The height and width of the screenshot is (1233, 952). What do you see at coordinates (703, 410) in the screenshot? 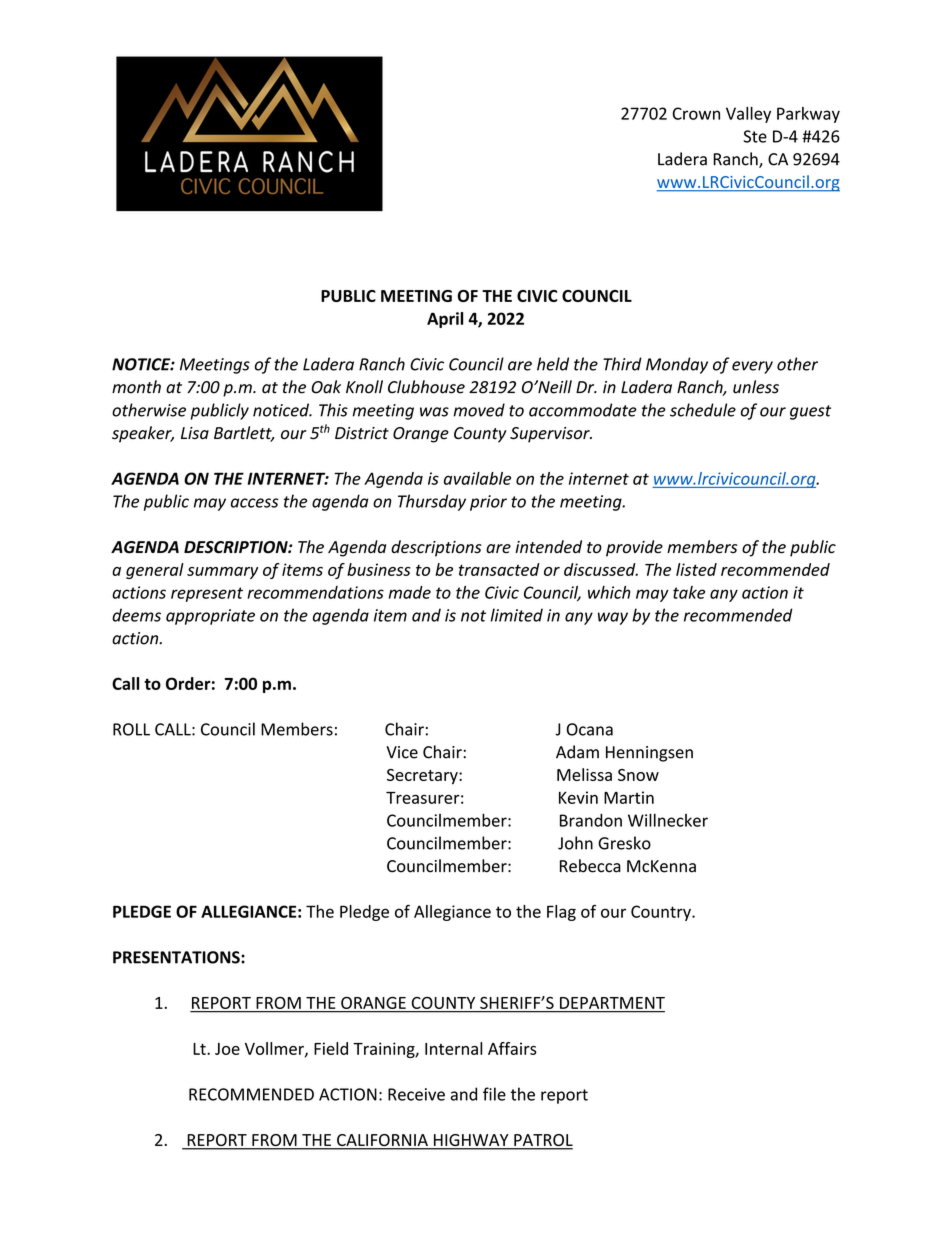
I see `schedule` at bounding box center [703, 410].
